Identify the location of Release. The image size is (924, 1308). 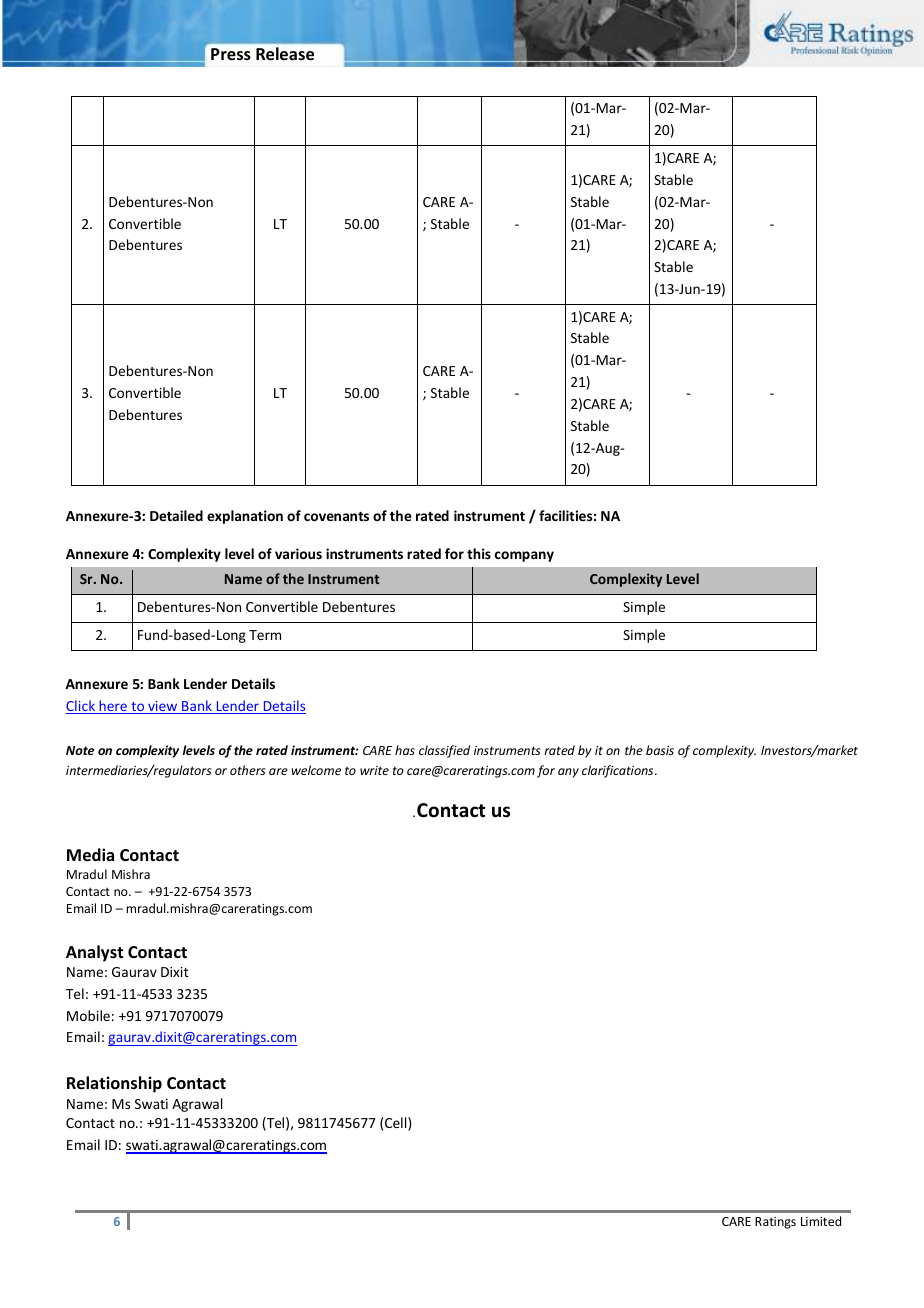
(285, 54).
